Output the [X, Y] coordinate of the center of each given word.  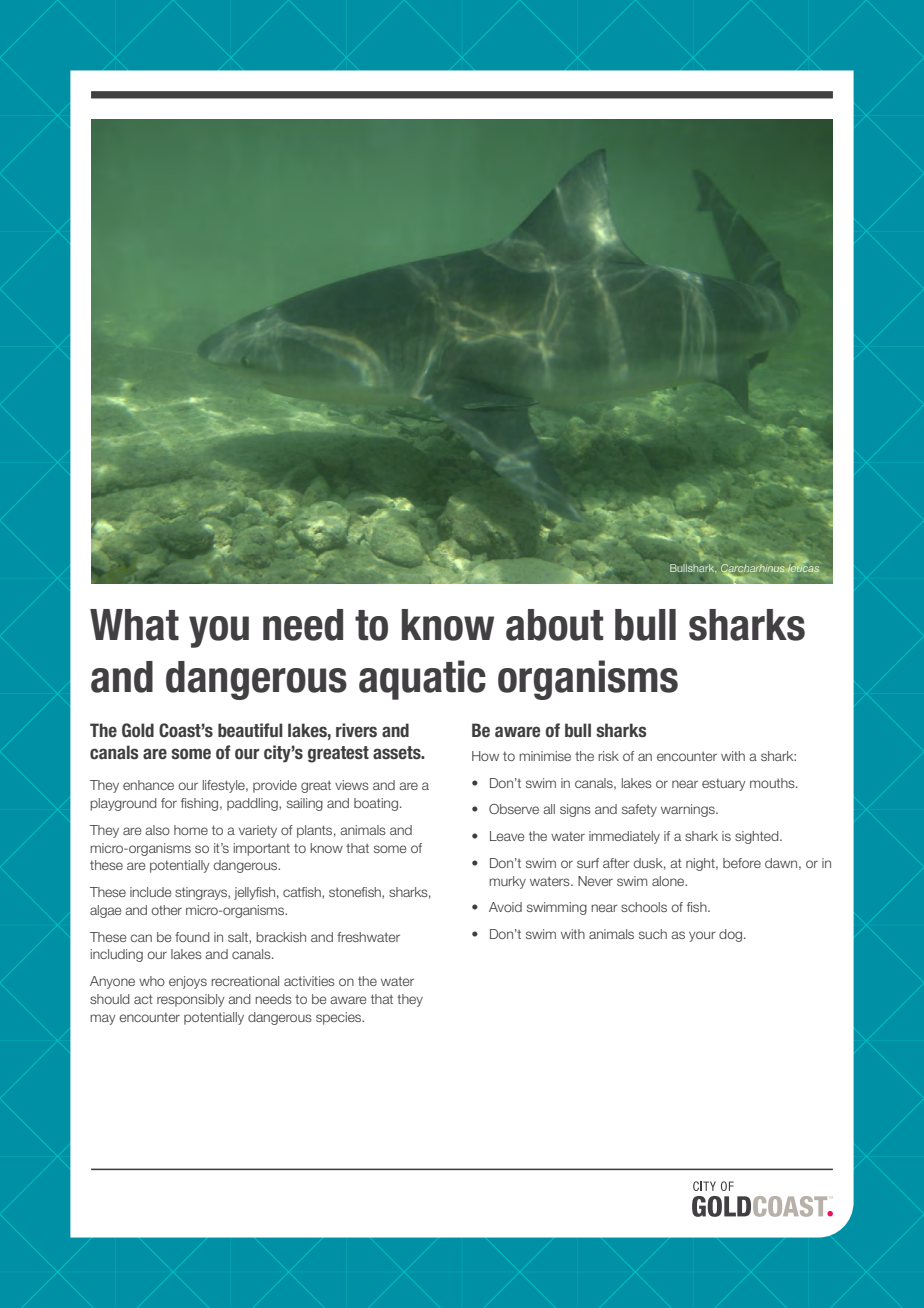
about [554, 625]
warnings [689, 810]
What [134, 625]
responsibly [191, 1000]
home [191, 830]
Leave [507, 836]
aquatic [422, 680]
